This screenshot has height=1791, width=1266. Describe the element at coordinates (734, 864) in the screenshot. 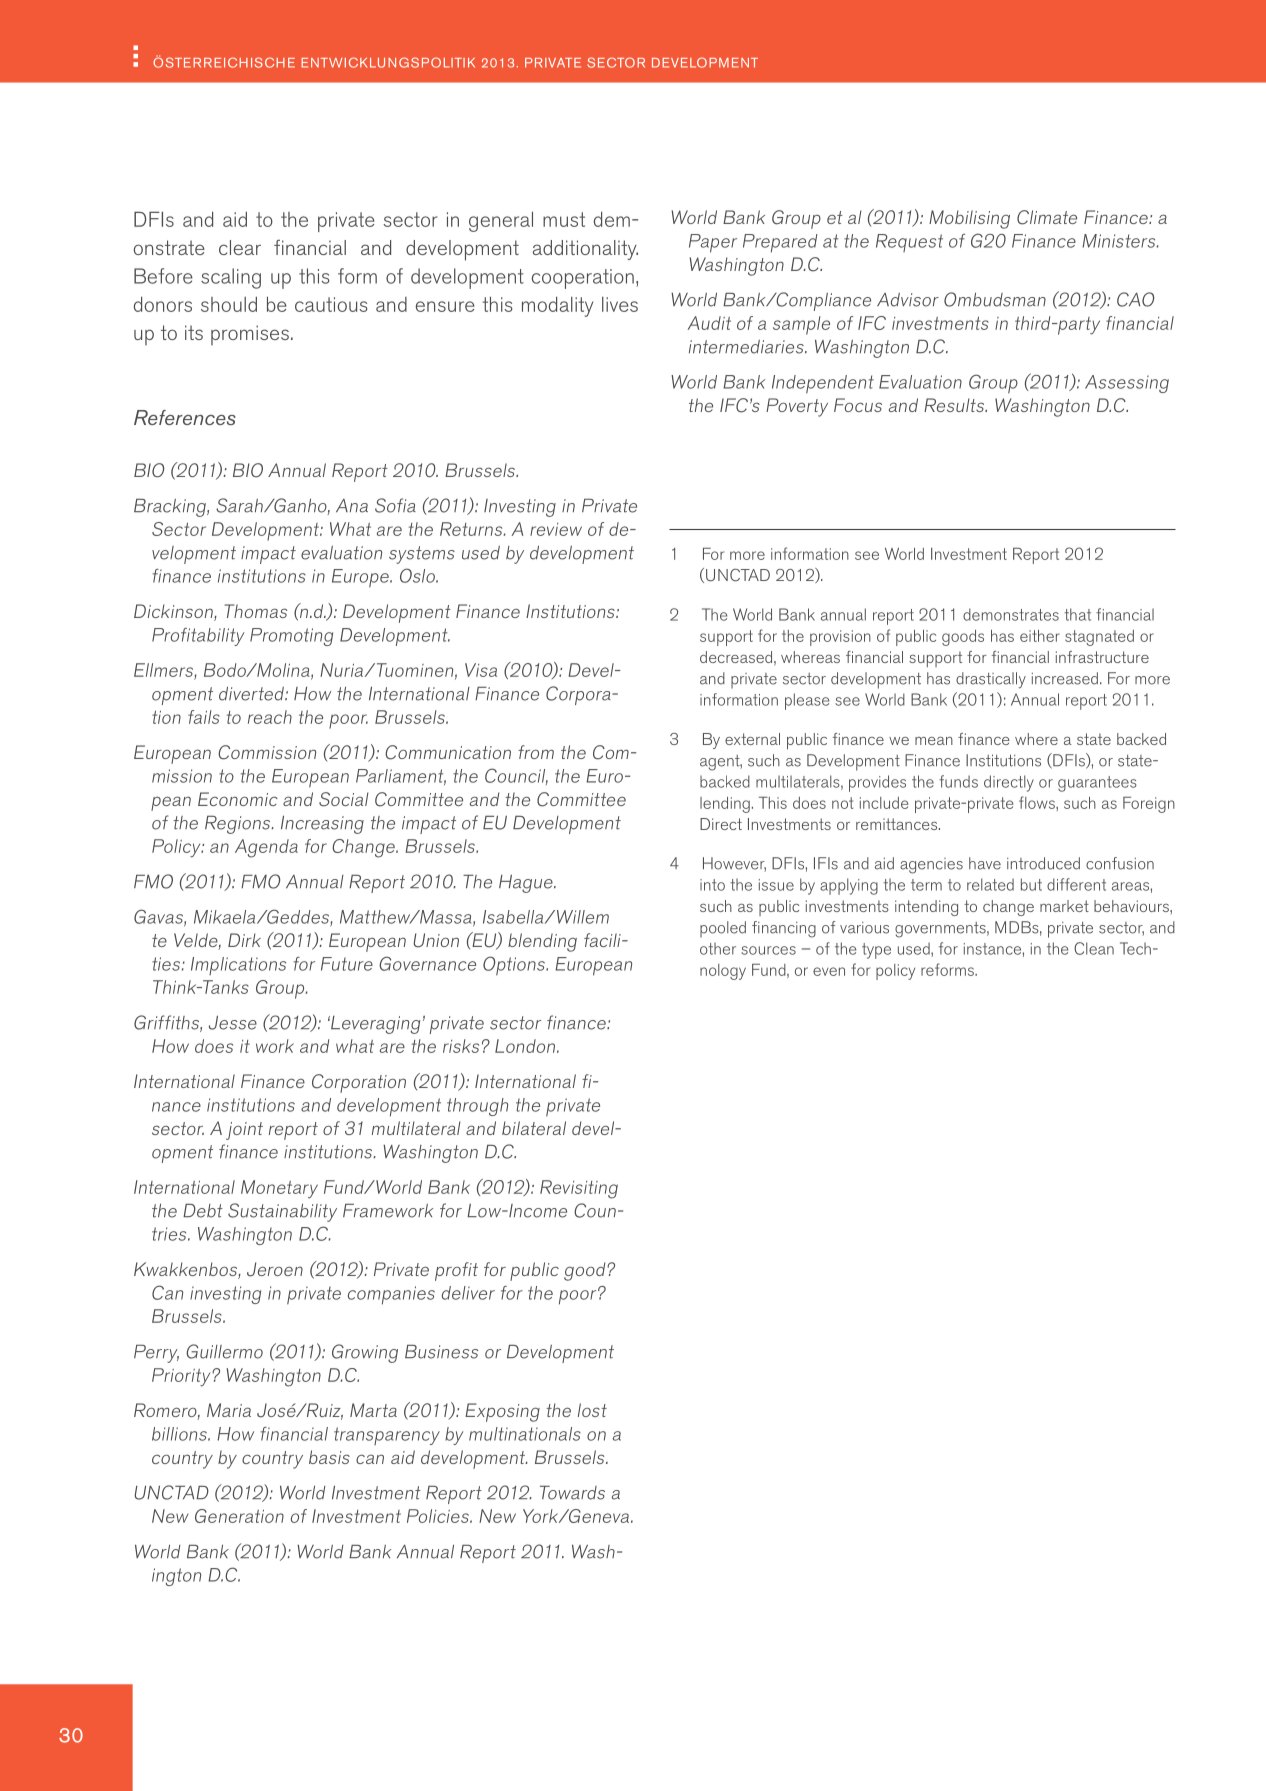

I see `However` at that location.
